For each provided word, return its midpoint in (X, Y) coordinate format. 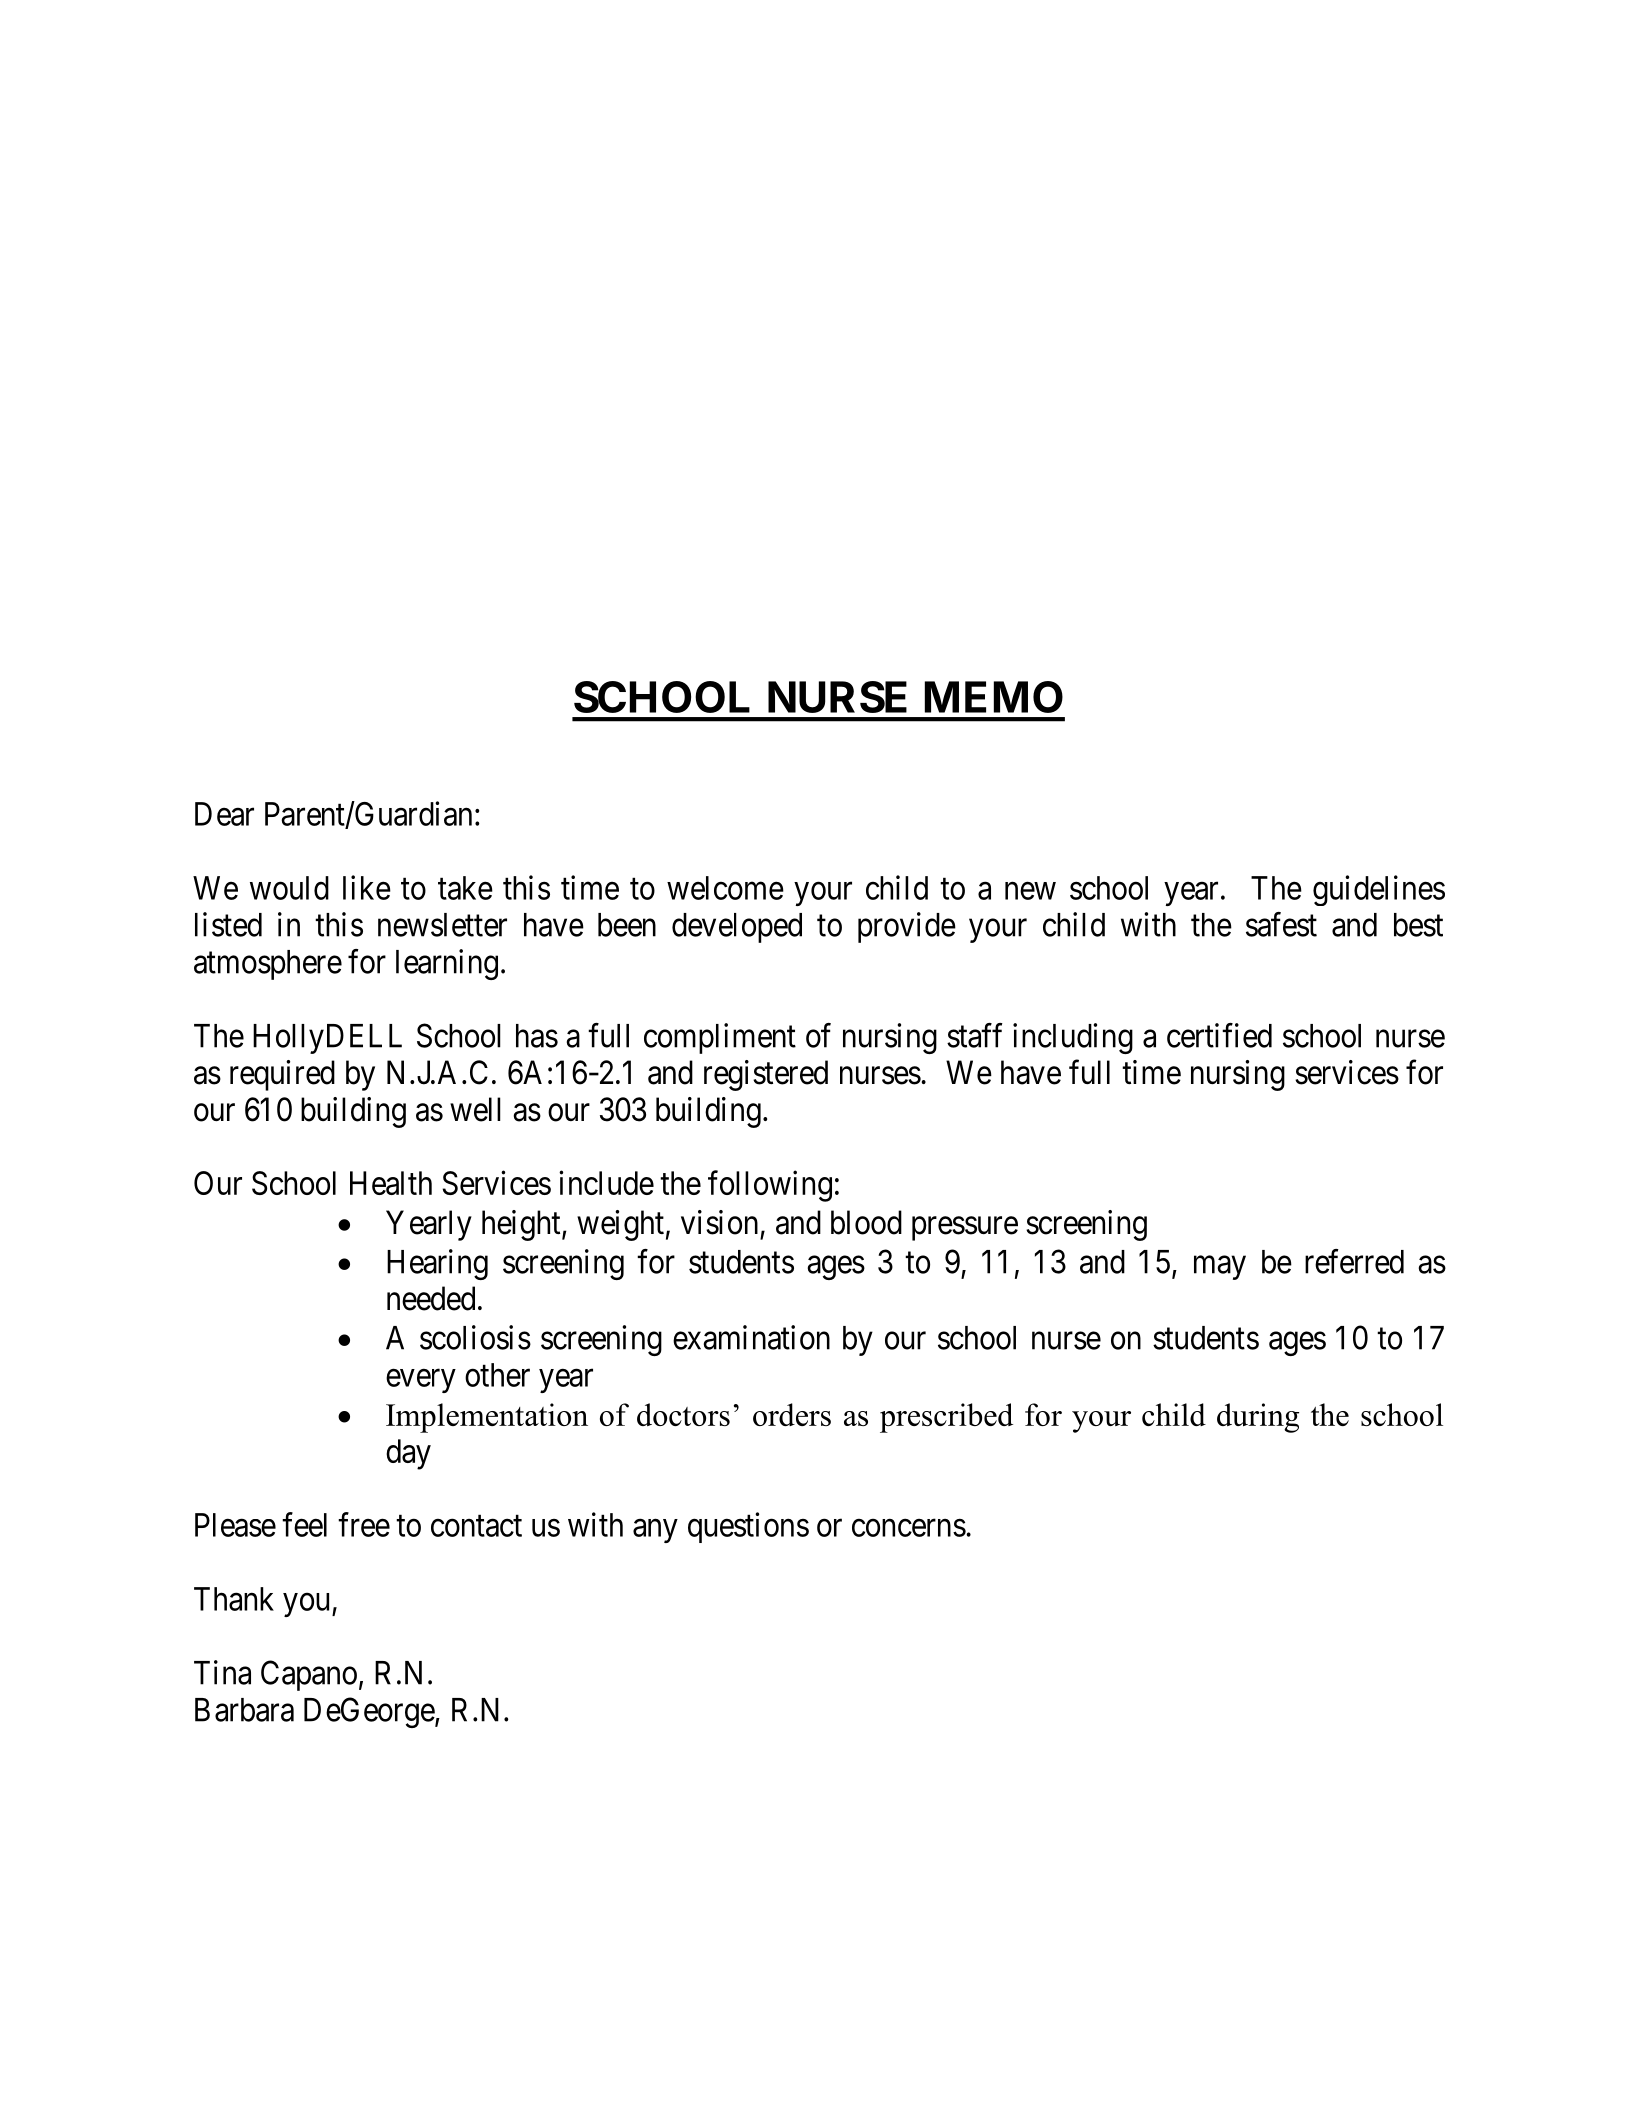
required (282, 1075)
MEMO (994, 697)
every (421, 1381)
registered (766, 1075)
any (655, 1531)
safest (1281, 924)
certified (1219, 1035)
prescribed (946, 1418)
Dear (224, 814)
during (1258, 1418)
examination (751, 1337)
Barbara (244, 1710)
